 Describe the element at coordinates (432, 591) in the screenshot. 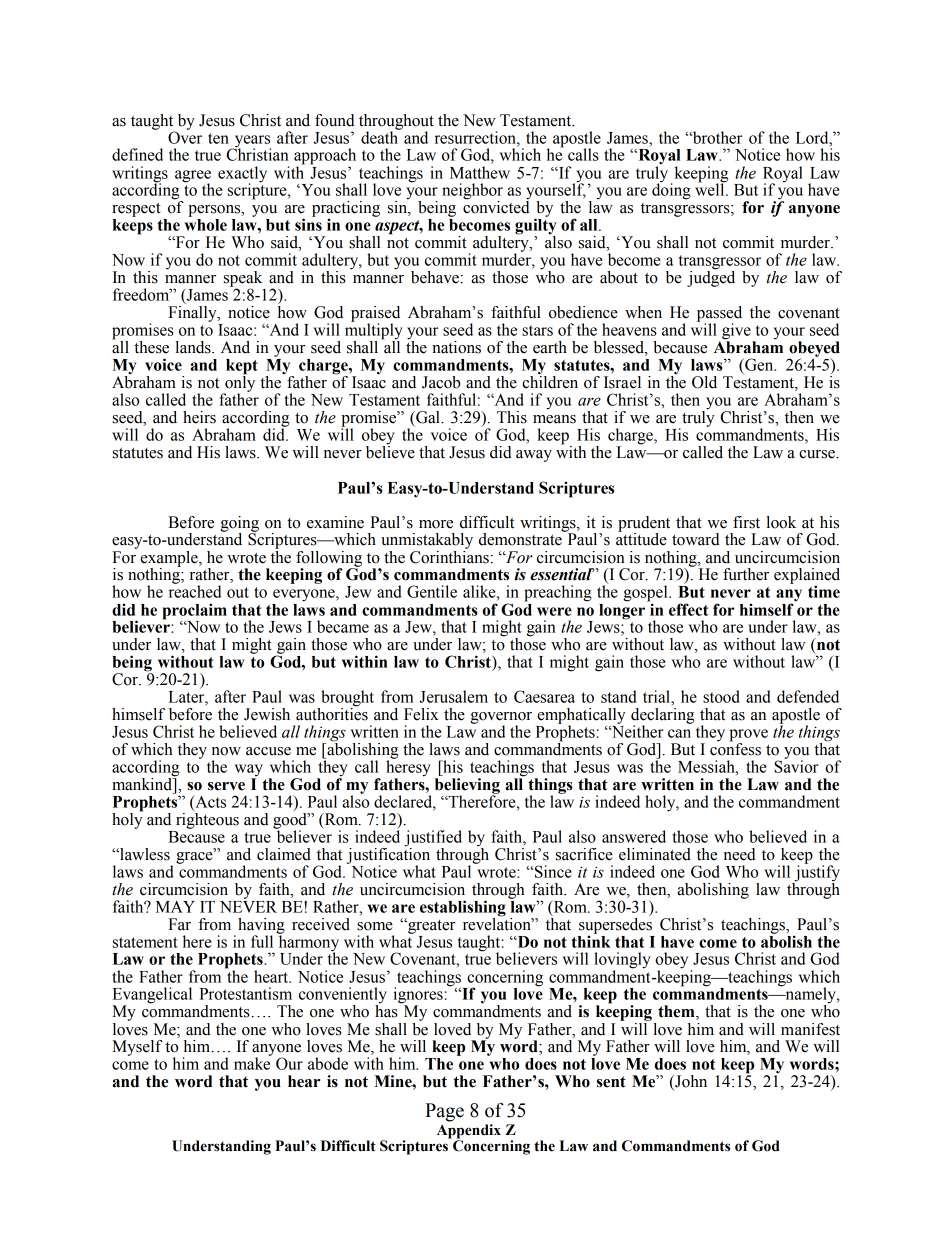

I see `Gentile` at that location.
